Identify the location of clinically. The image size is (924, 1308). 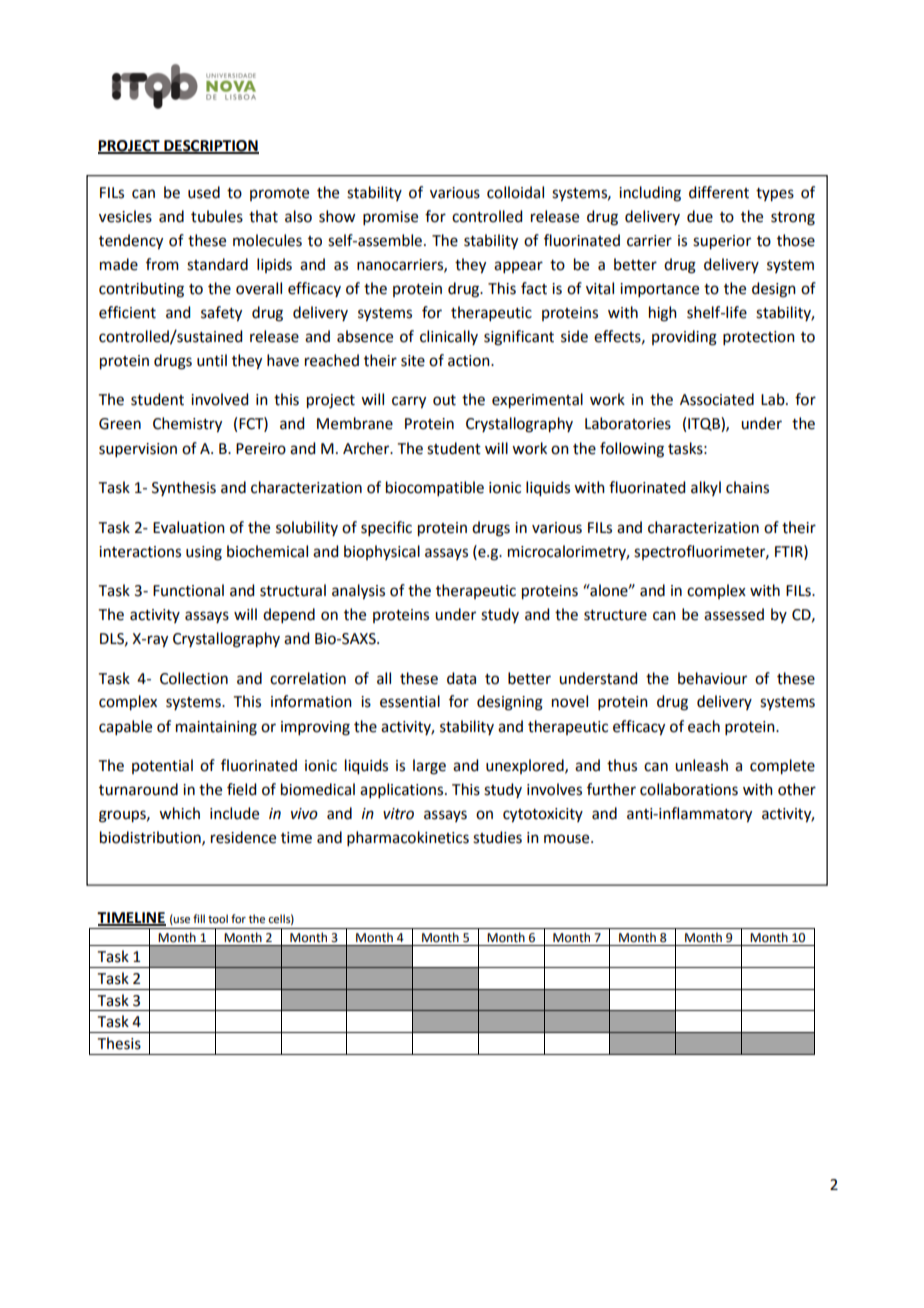
(449, 337).
